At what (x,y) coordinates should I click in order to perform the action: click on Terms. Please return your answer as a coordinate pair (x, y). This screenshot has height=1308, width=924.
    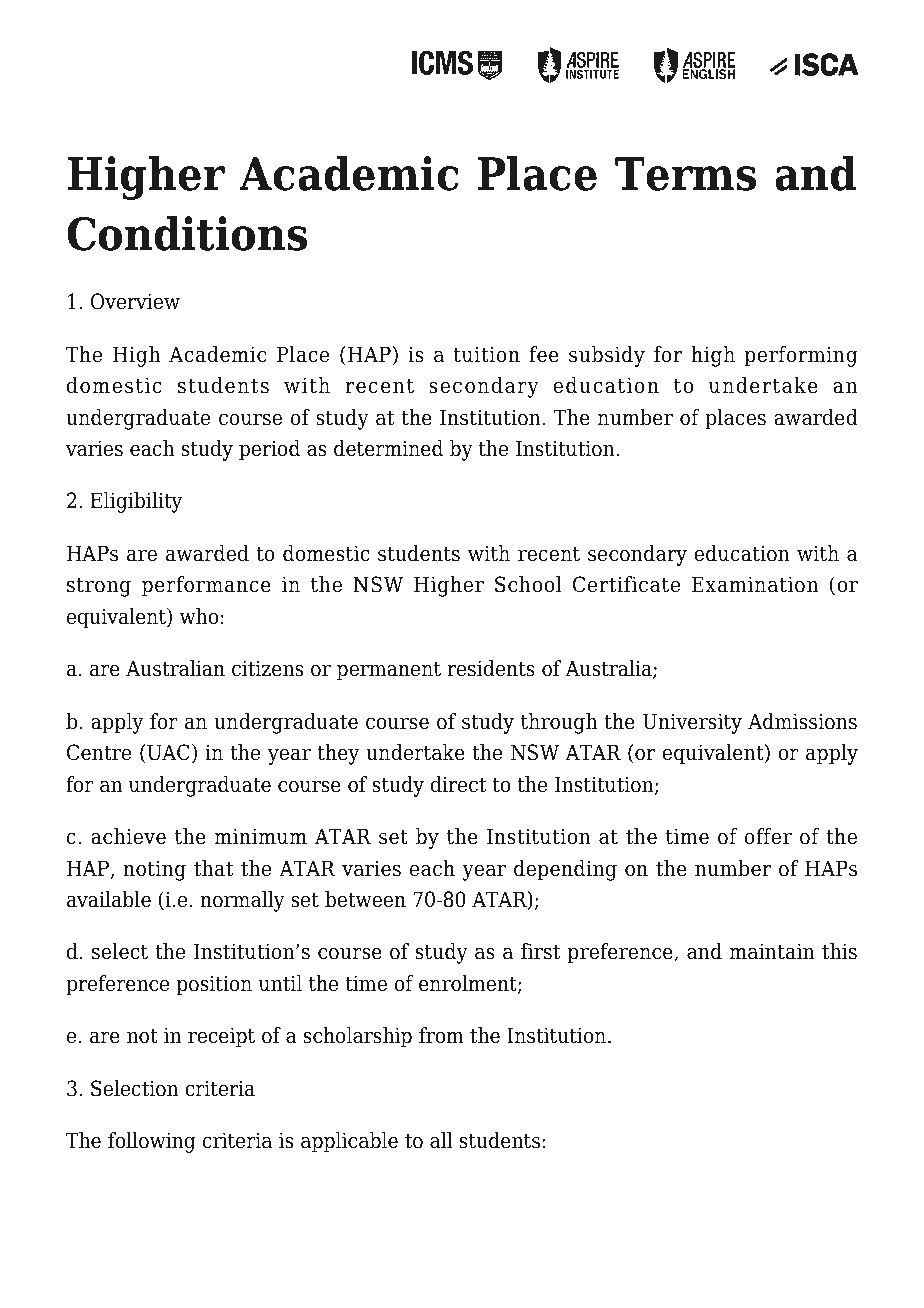
    Looking at the image, I should click on (685, 174).
